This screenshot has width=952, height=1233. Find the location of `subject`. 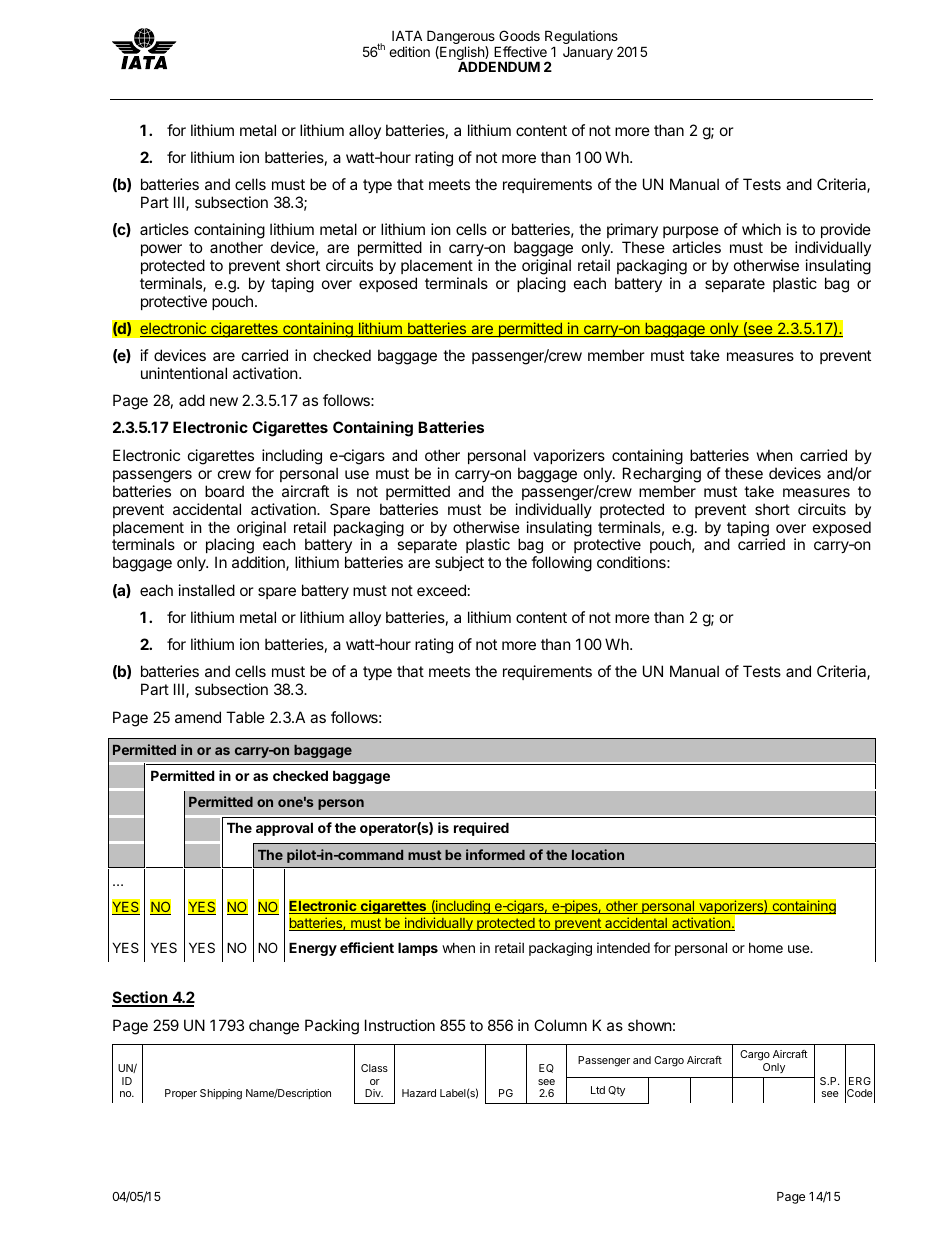

subject is located at coordinates (459, 563).
